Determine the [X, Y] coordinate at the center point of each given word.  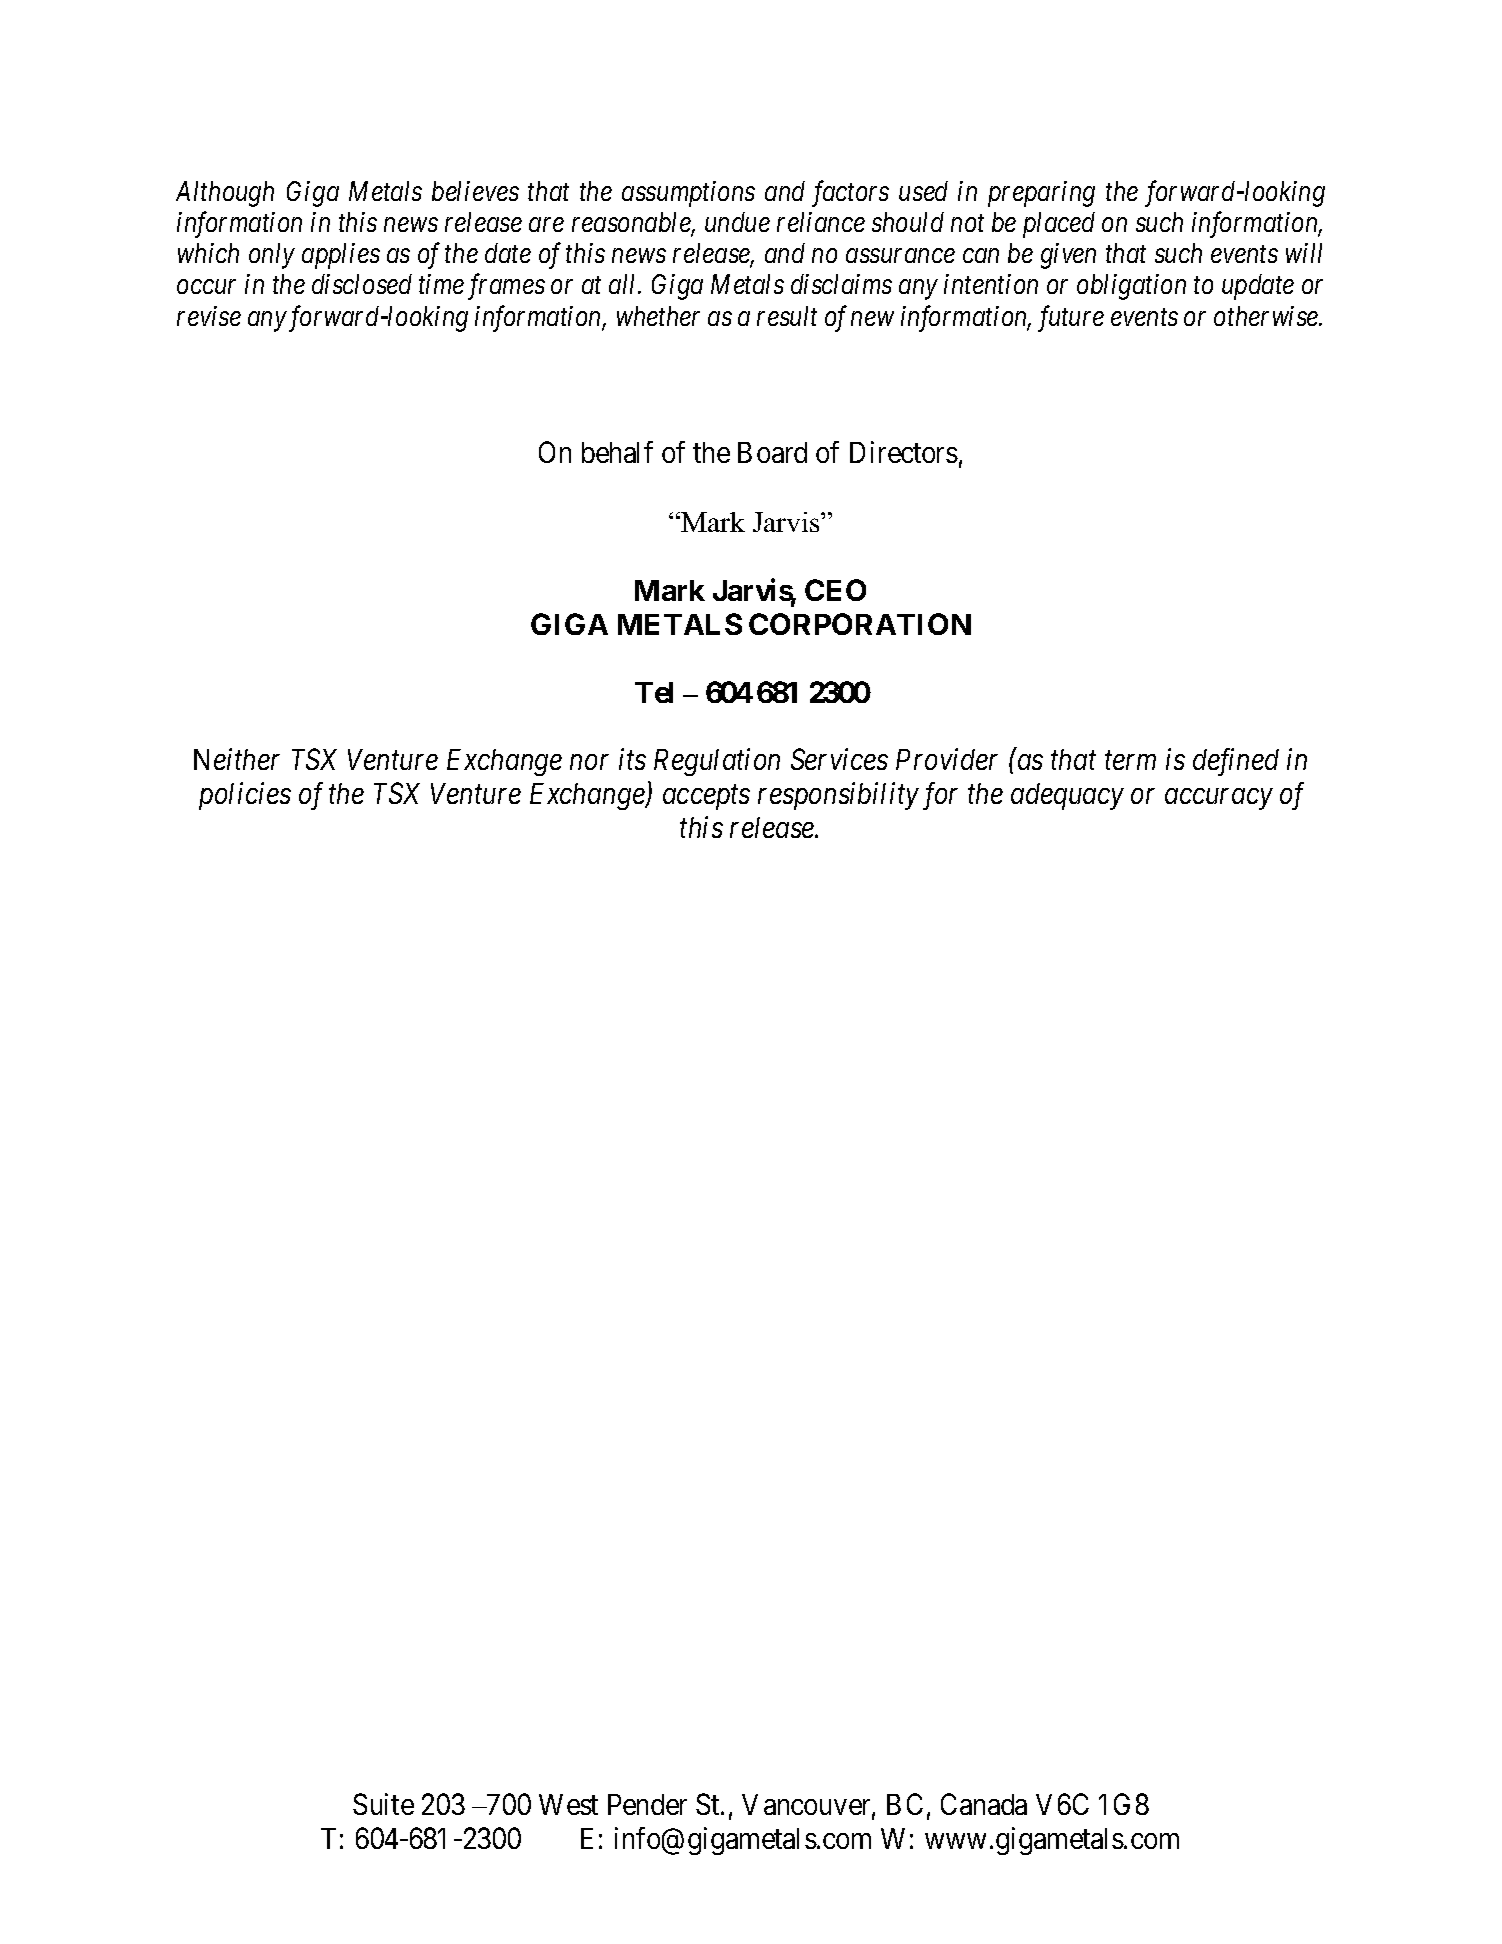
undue [737, 222]
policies [245, 796]
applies [341, 256]
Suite [383, 1804]
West [568, 1804]
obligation [1131, 287]
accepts [706, 798]
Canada [984, 1804]
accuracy [1218, 799]
